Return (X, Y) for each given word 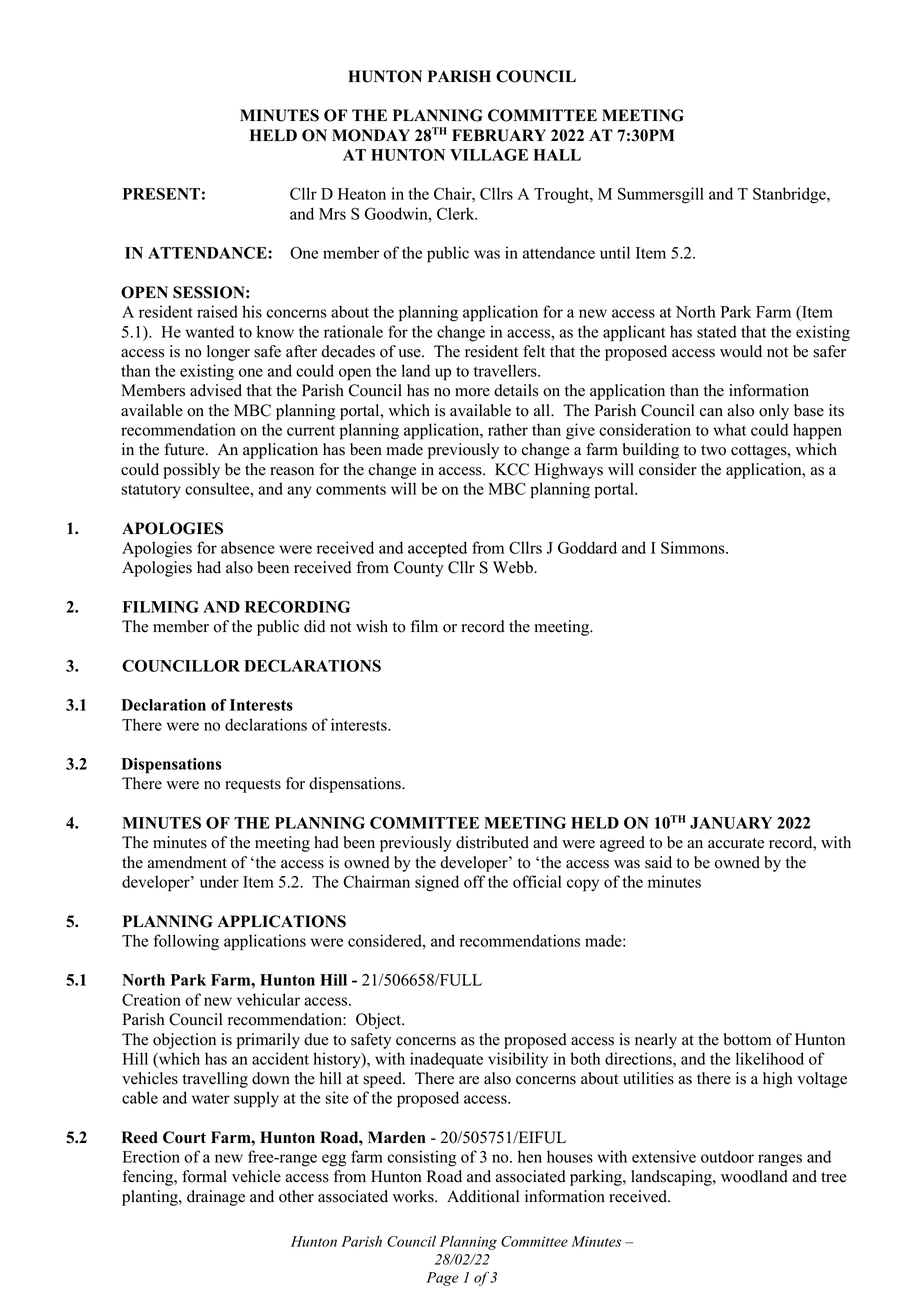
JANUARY (731, 823)
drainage (216, 1198)
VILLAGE (489, 154)
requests (253, 786)
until (615, 252)
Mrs (332, 214)
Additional (483, 1196)
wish (372, 626)
